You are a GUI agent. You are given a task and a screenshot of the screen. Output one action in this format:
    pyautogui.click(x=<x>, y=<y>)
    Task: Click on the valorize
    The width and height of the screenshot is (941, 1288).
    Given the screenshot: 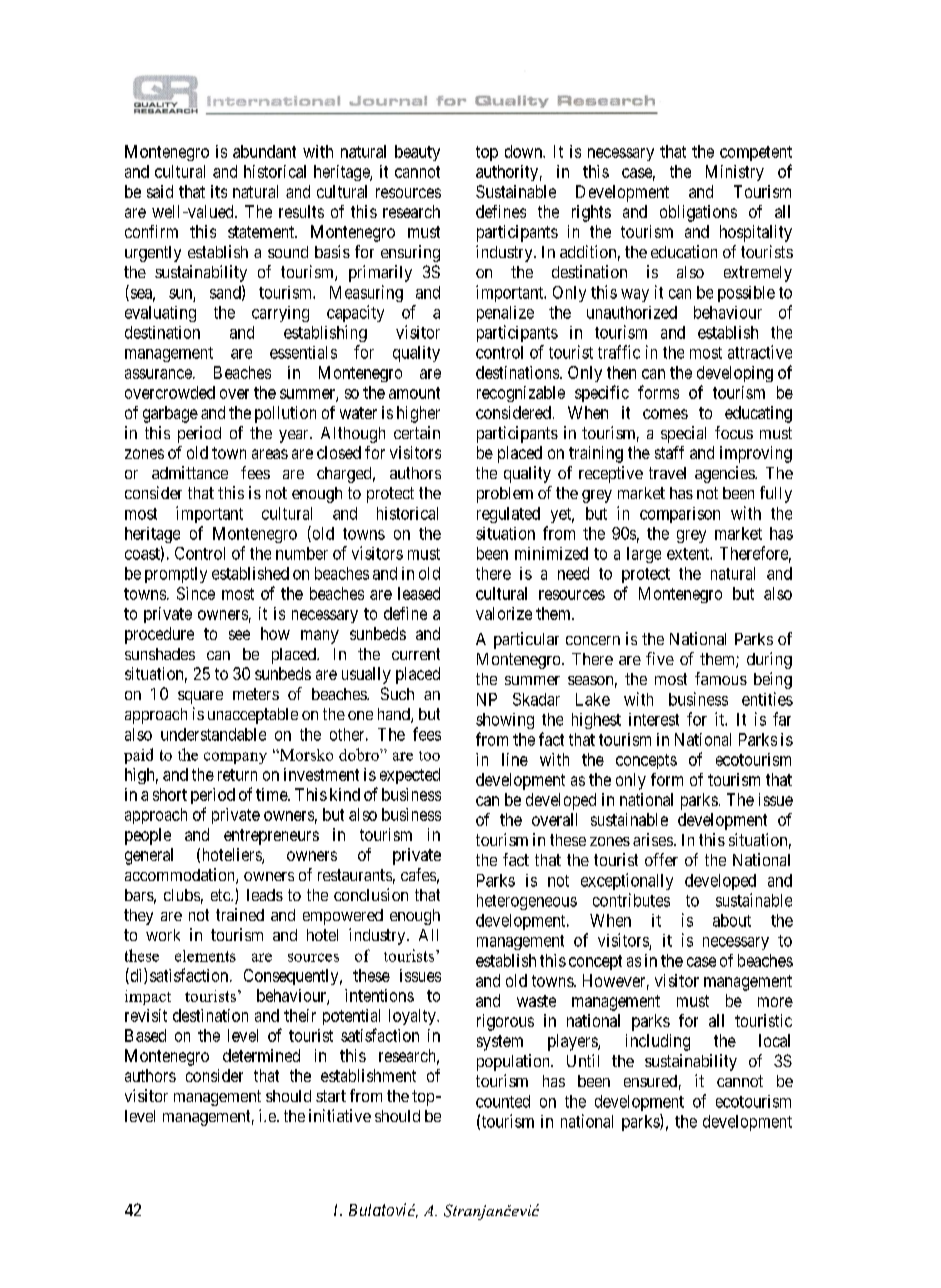 What is the action you would take?
    pyautogui.click(x=504, y=613)
